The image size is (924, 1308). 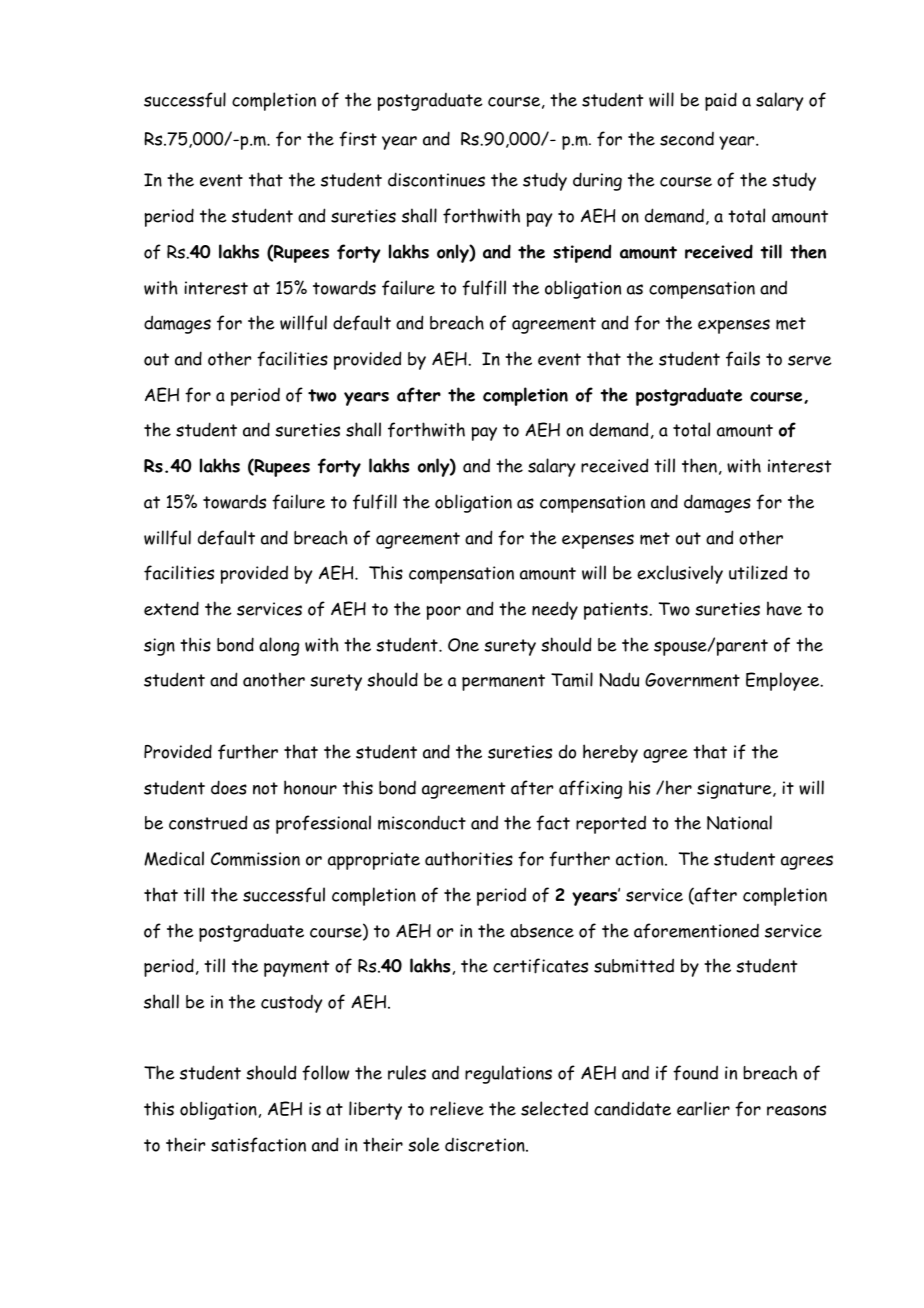 What do you see at coordinates (422, 822) in the page?
I see `misconduct` at bounding box center [422, 822].
